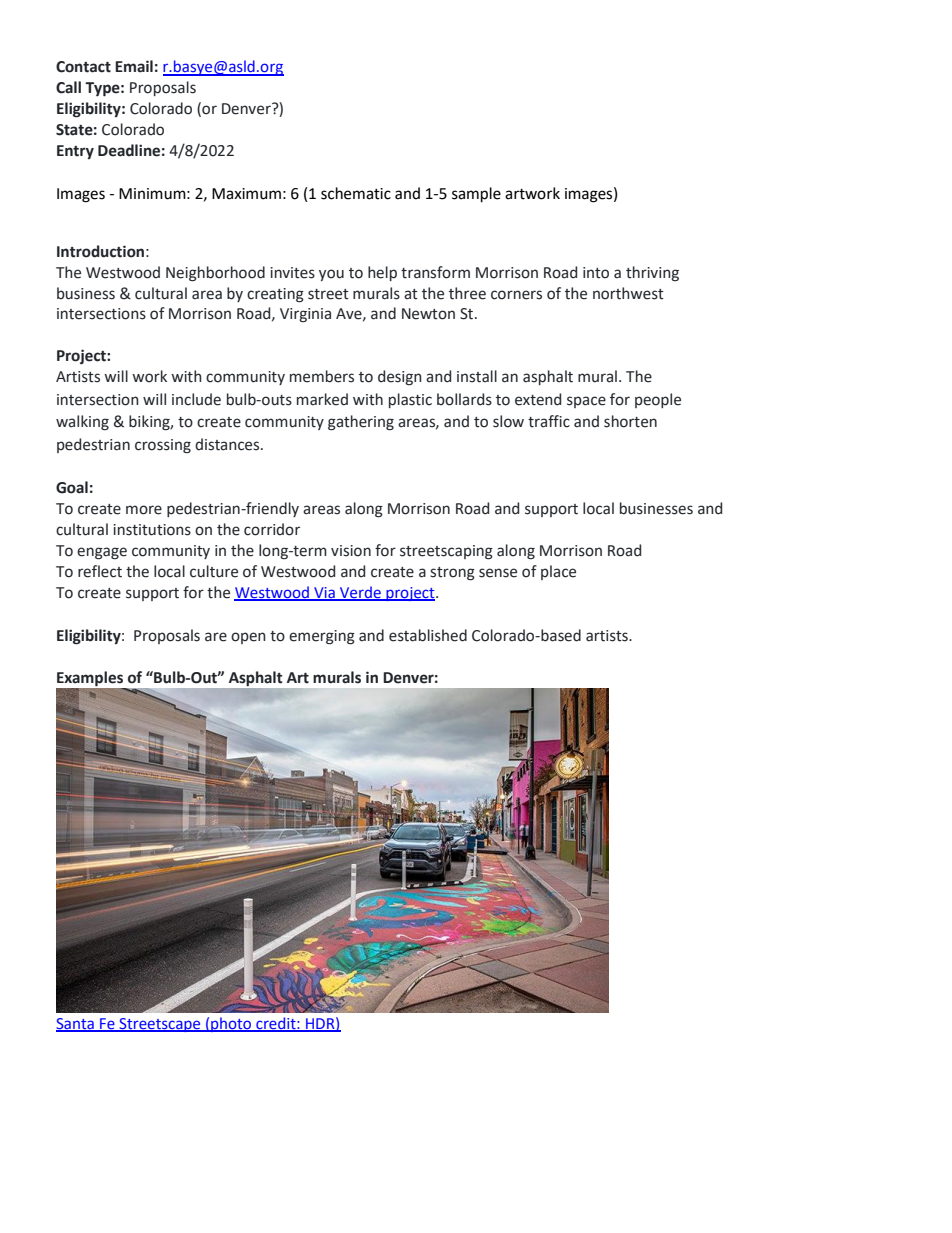 This screenshot has height=1233, width=952. I want to click on open, so click(248, 638).
